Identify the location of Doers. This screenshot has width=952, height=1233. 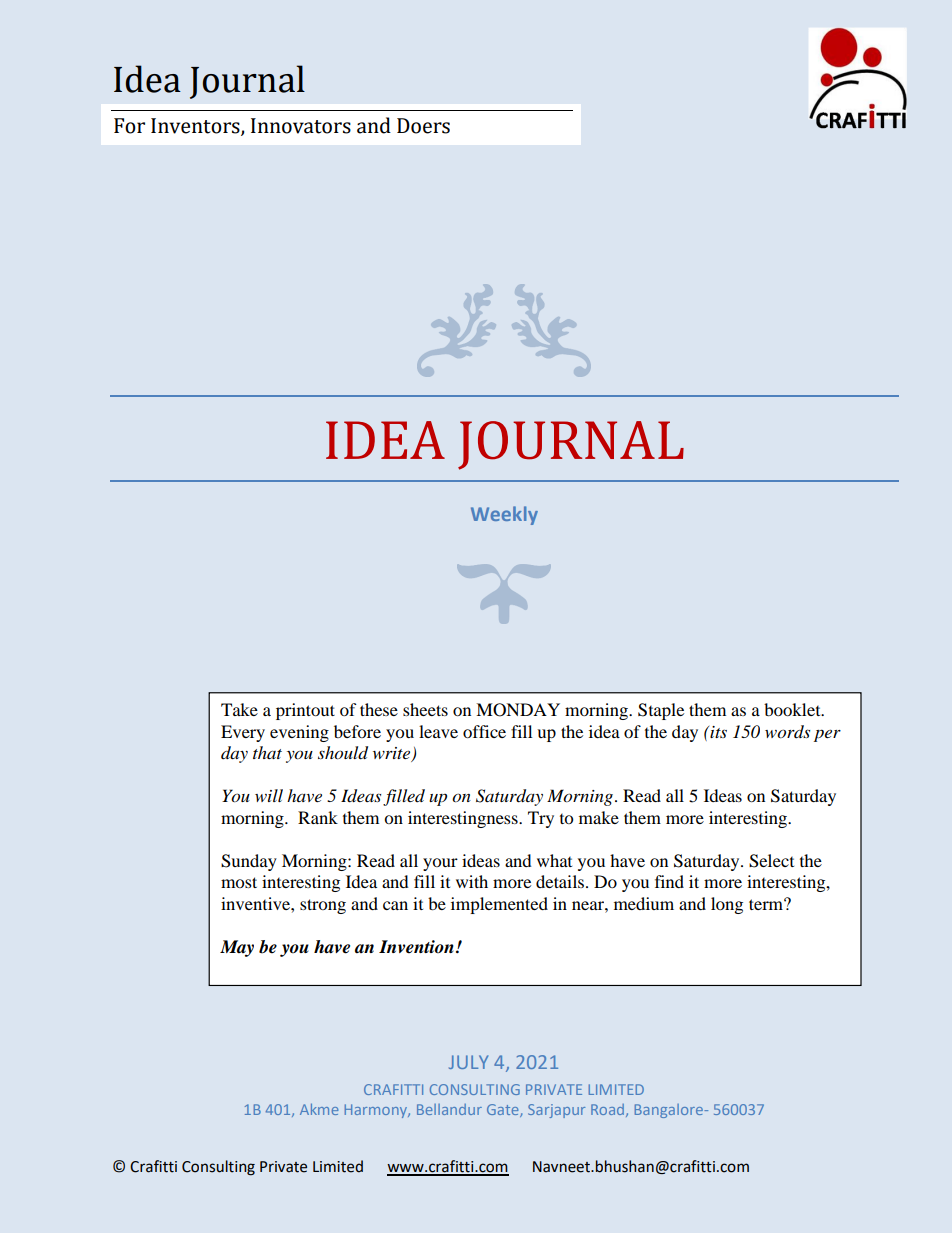
(423, 126).
